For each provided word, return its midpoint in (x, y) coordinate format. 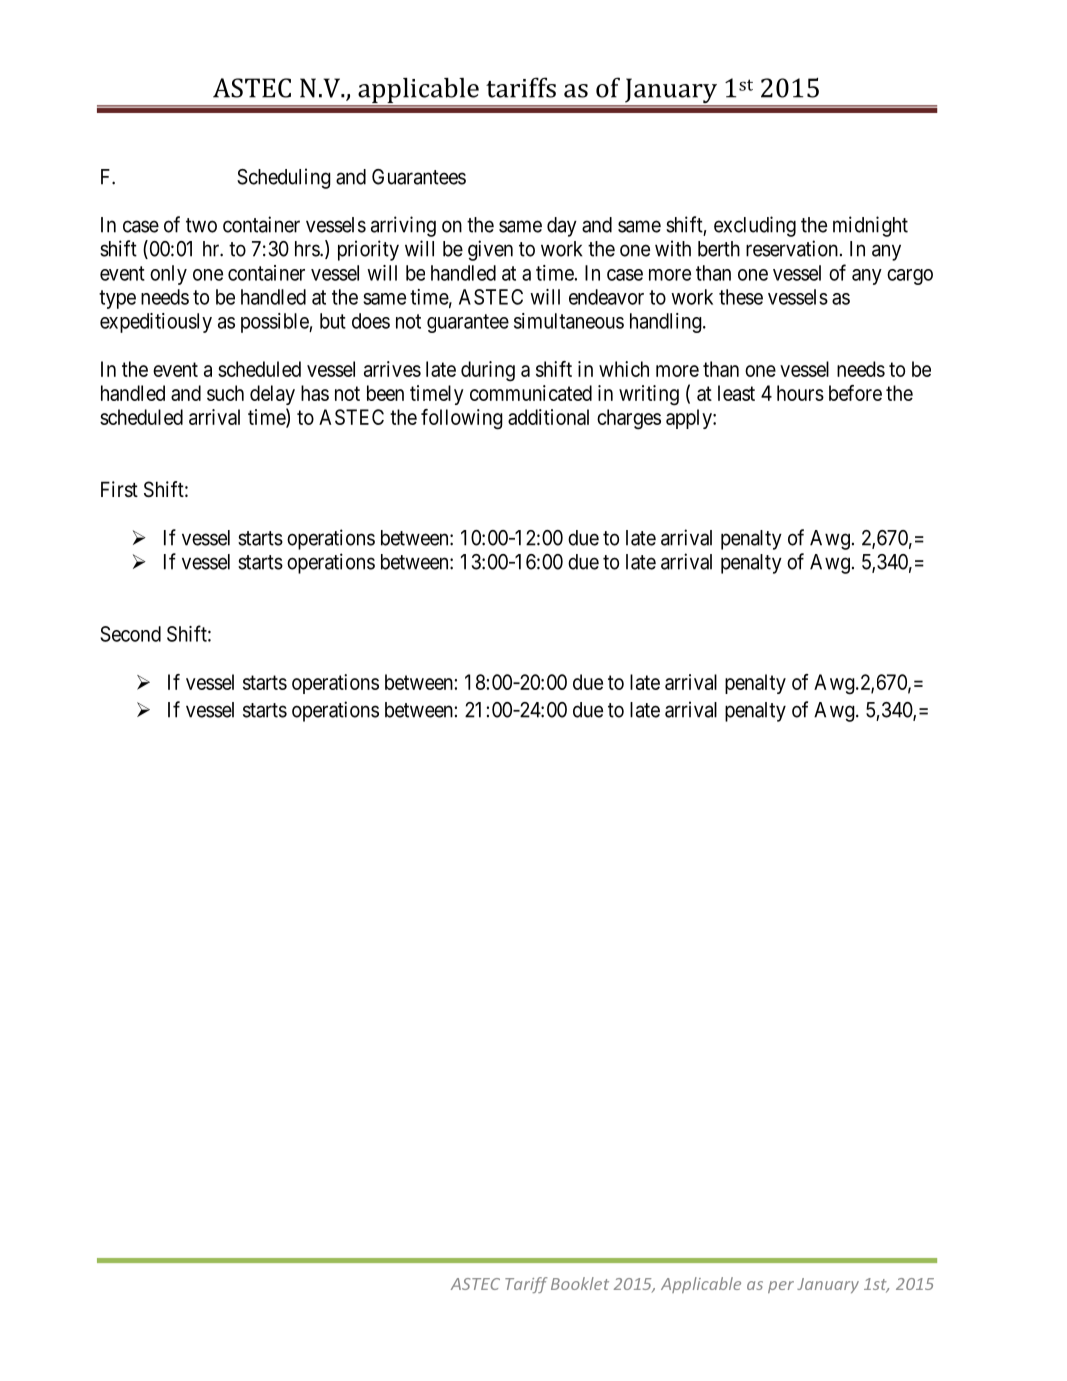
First (119, 489)
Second (130, 634)
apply (690, 419)
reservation (792, 248)
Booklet (580, 1283)
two (201, 225)
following (462, 419)
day (562, 227)
